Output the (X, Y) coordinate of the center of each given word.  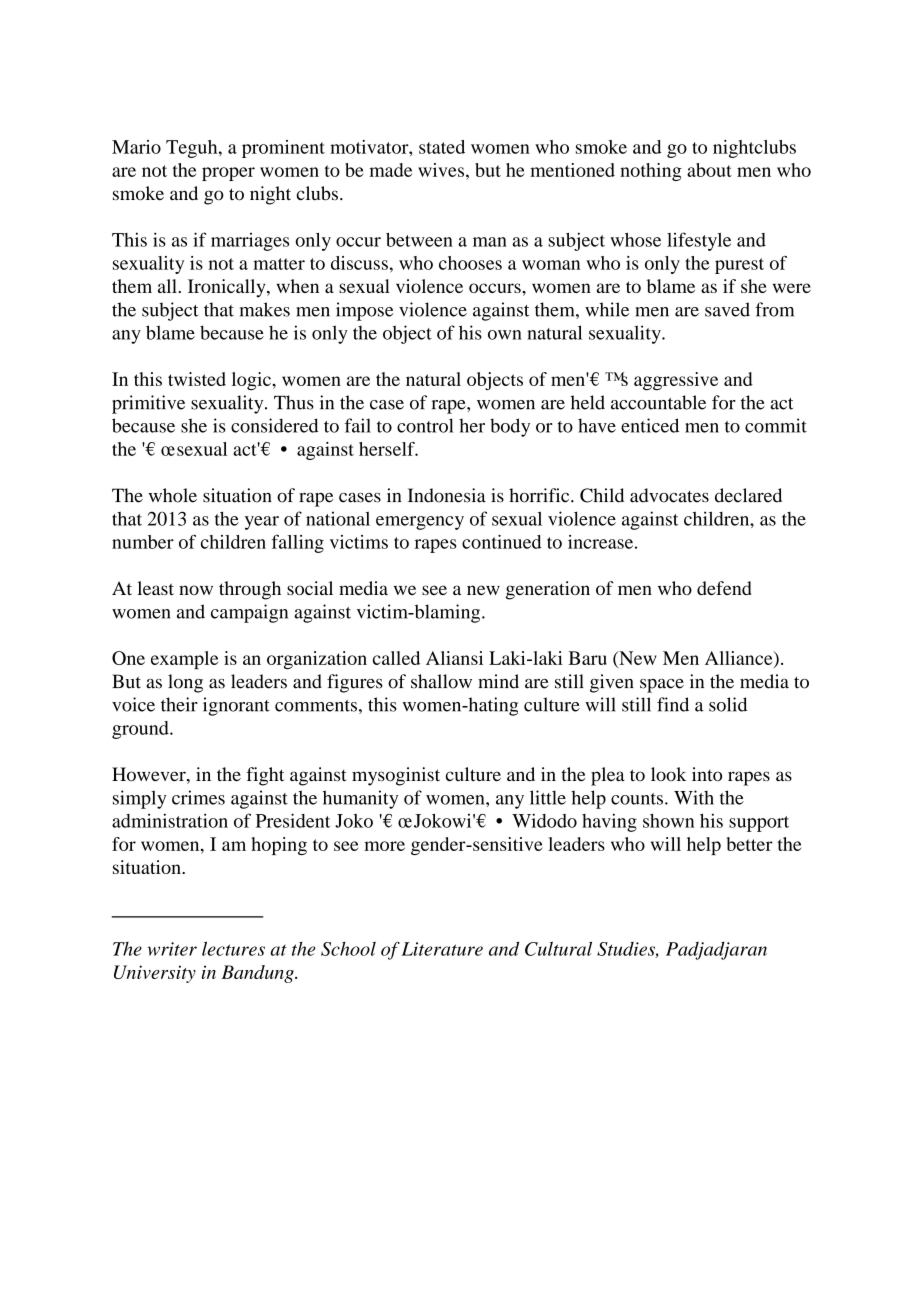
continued (502, 542)
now (196, 590)
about (709, 170)
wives (442, 170)
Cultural (558, 949)
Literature (442, 949)
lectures (233, 949)
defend (724, 588)
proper (228, 174)
